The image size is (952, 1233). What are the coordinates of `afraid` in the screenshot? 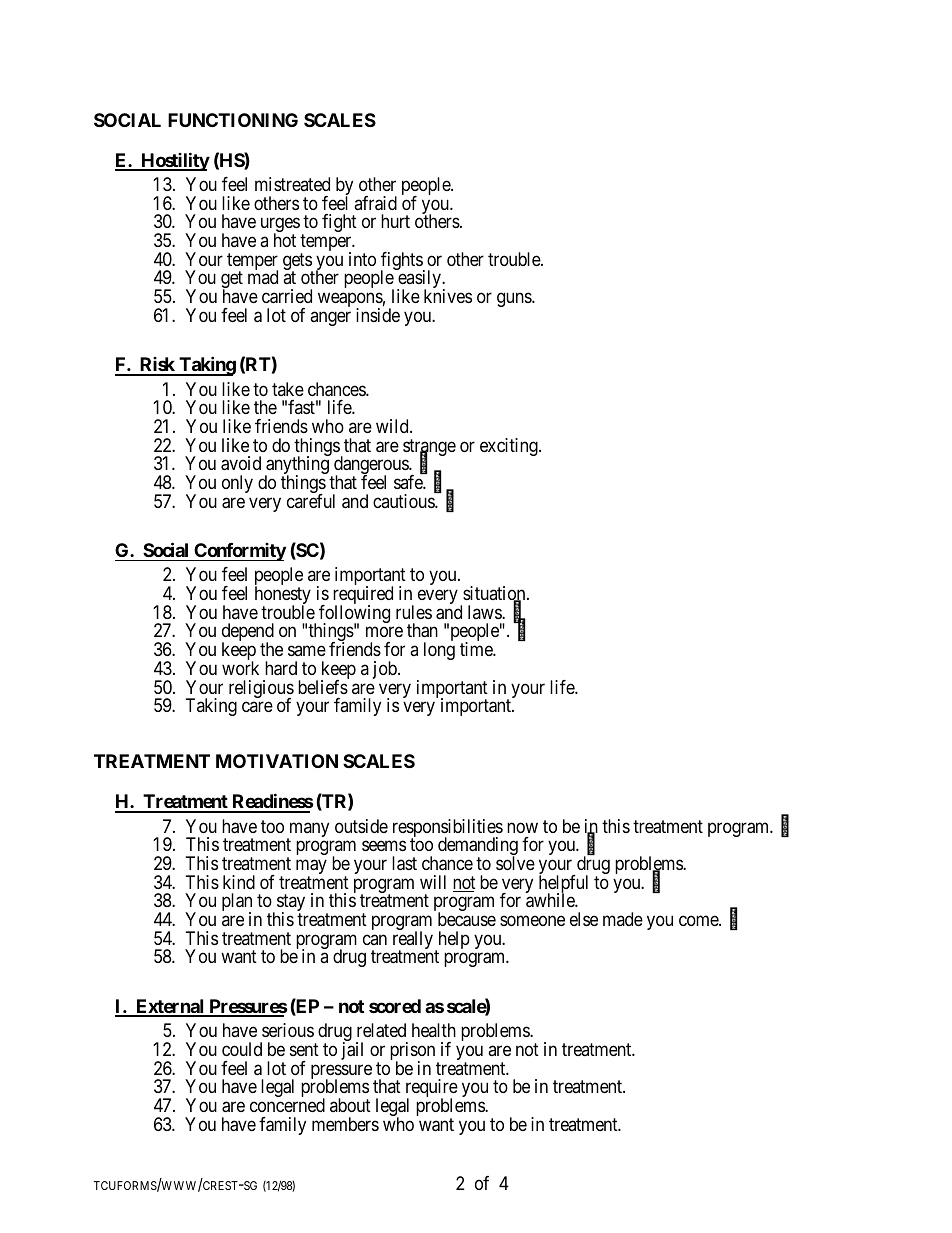 It's located at (375, 203).
